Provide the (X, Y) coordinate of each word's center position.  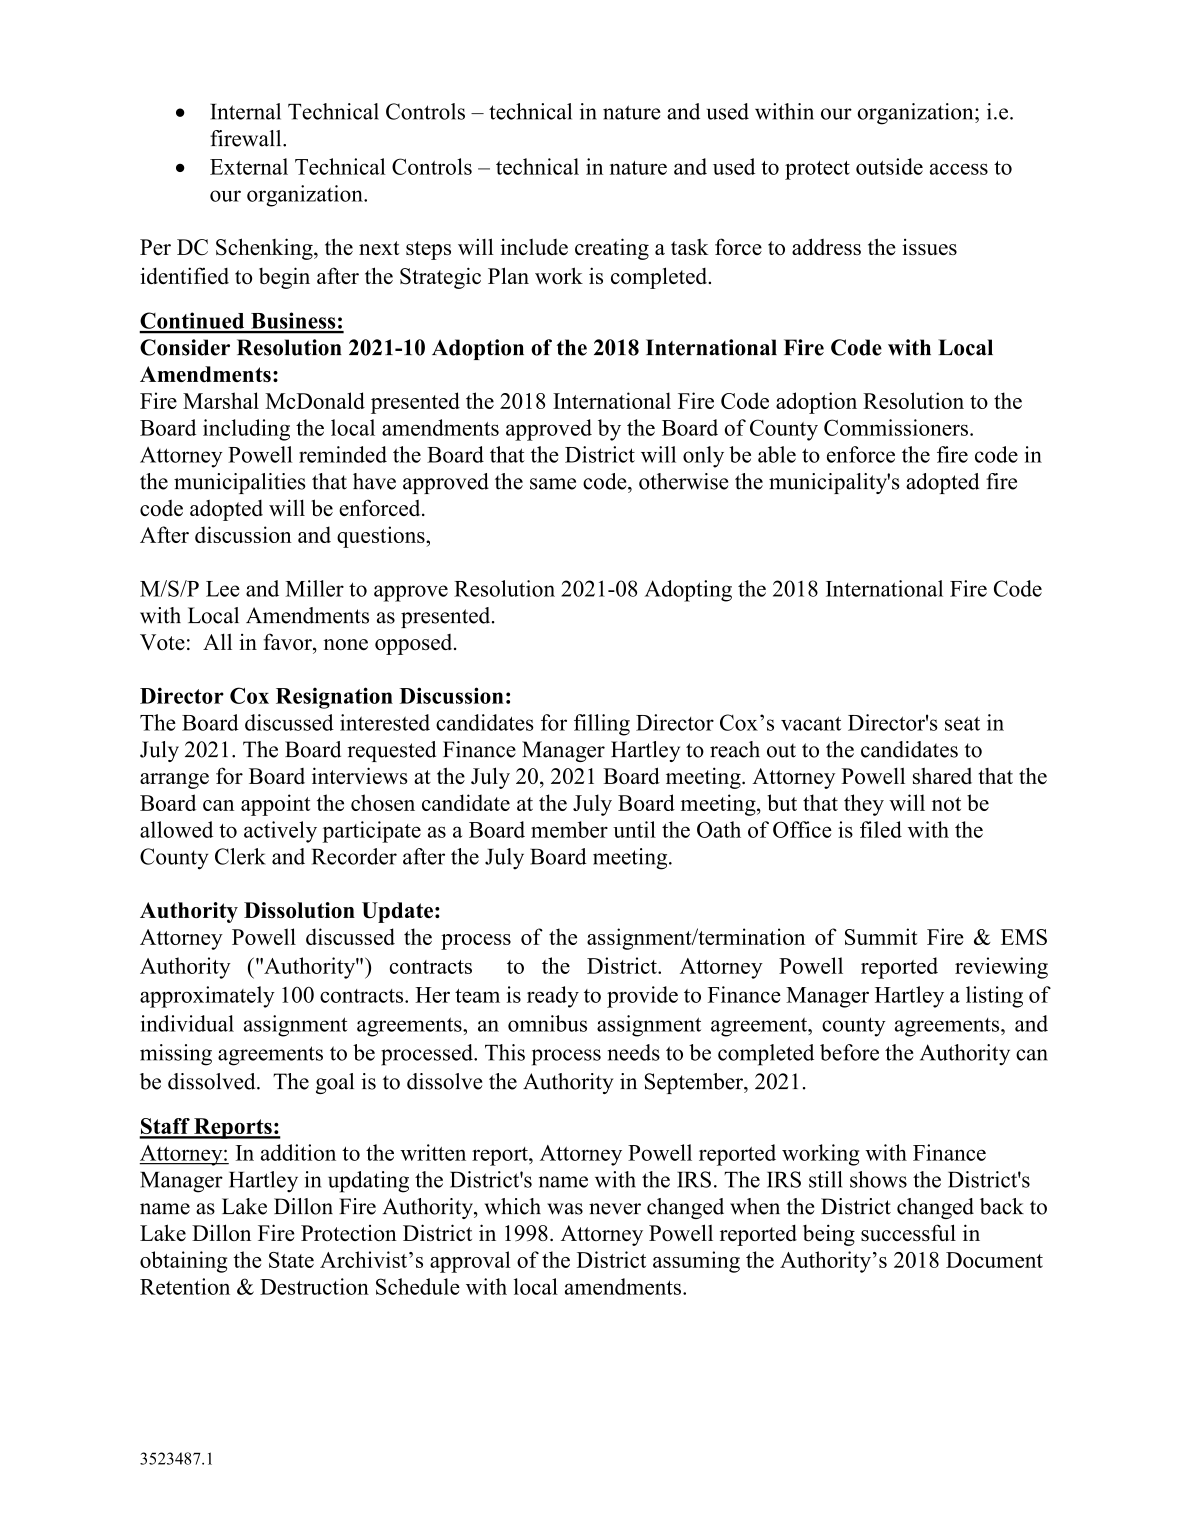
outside (889, 166)
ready (553, 997)
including (246, 430)
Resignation (334, 698)
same (553, 484)
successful (908, 1232)
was (565, 1209)
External (249, 166)
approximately (207, 997)
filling (602, 725)
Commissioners (896, 427)
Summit (881, 936)
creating (612, 249)
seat (962, 723)
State (291, 1260)
